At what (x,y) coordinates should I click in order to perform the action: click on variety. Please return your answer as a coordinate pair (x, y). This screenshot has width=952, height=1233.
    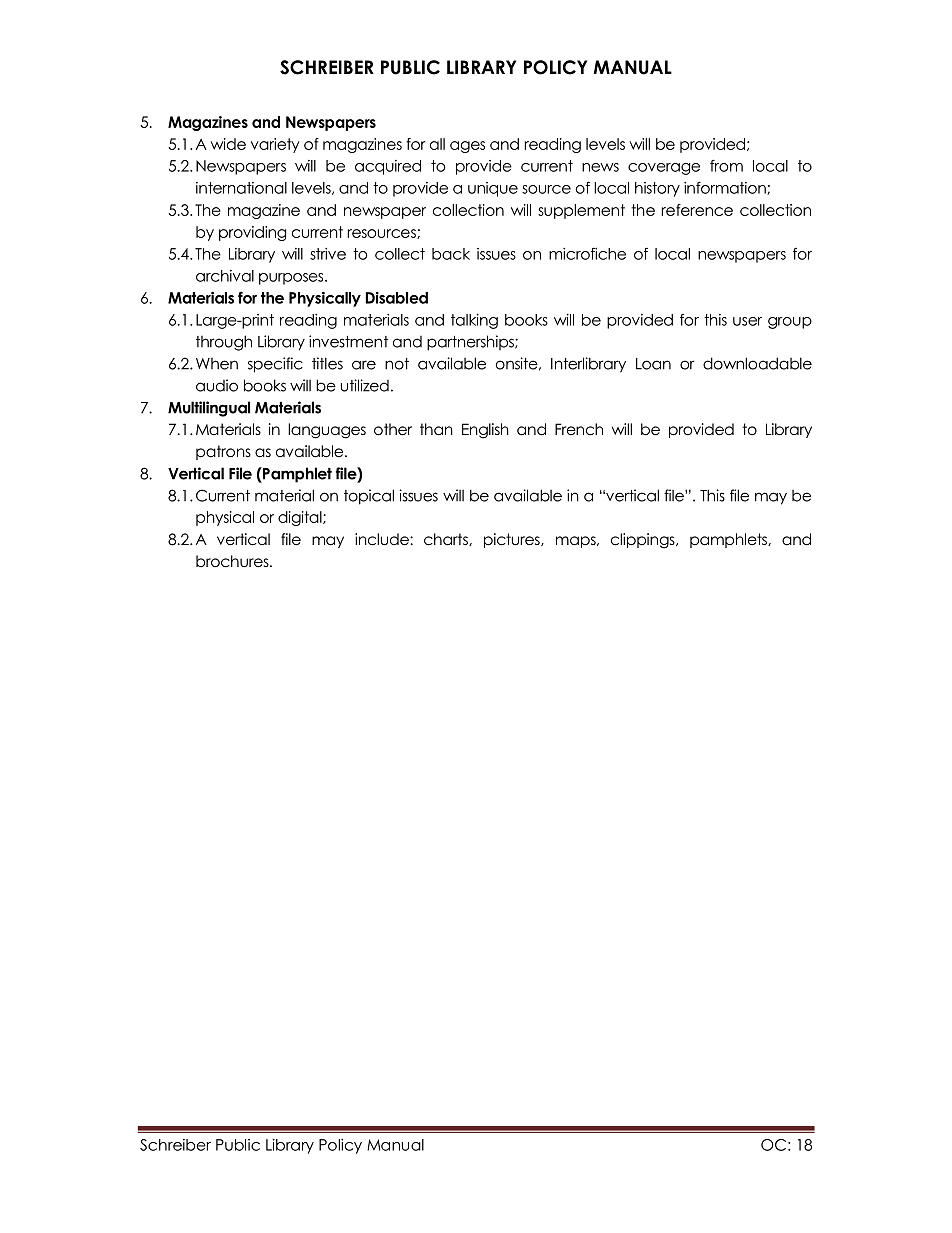
    Looking at the image, I should click on (275, 145).
